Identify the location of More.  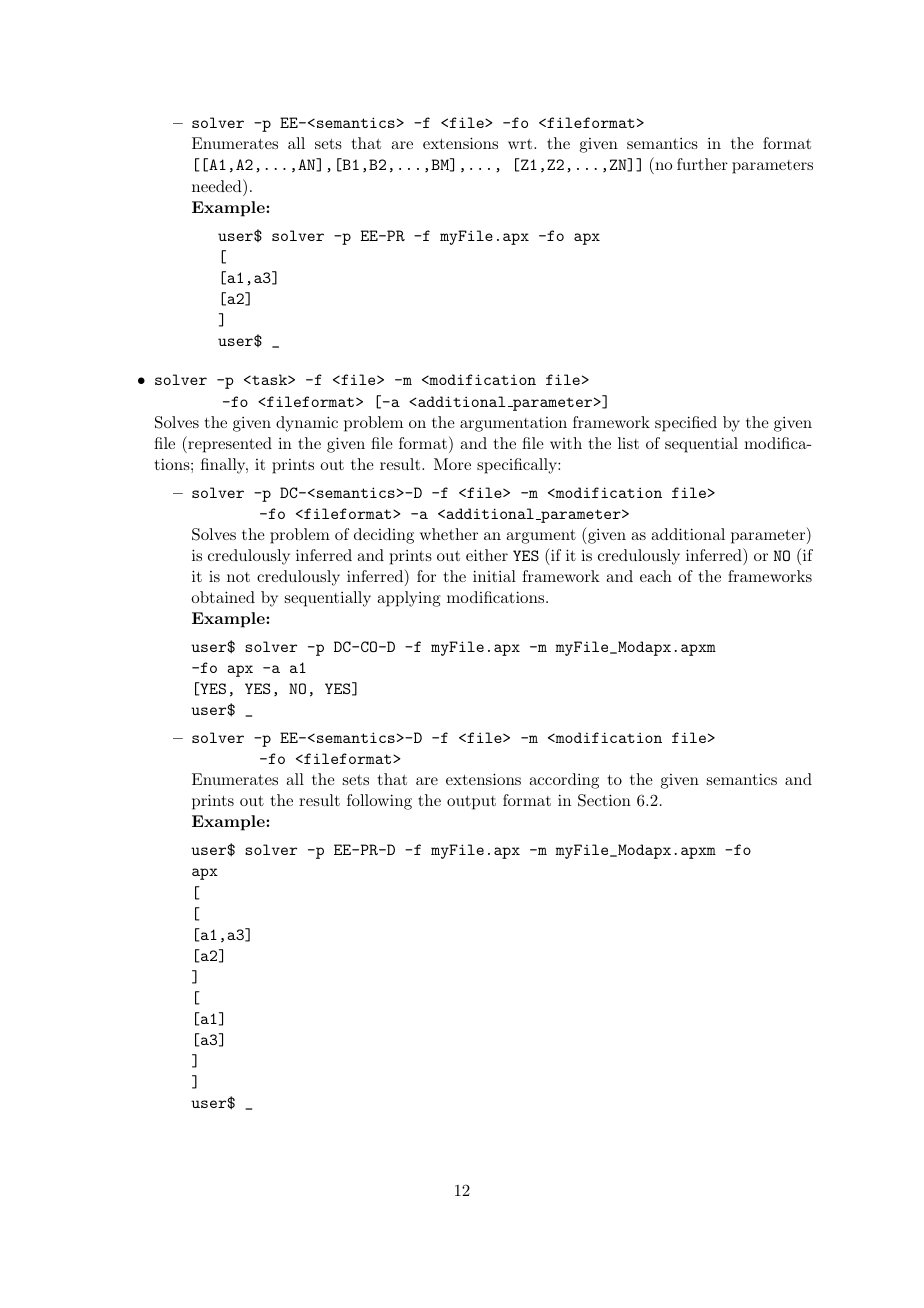
(452, 464).
